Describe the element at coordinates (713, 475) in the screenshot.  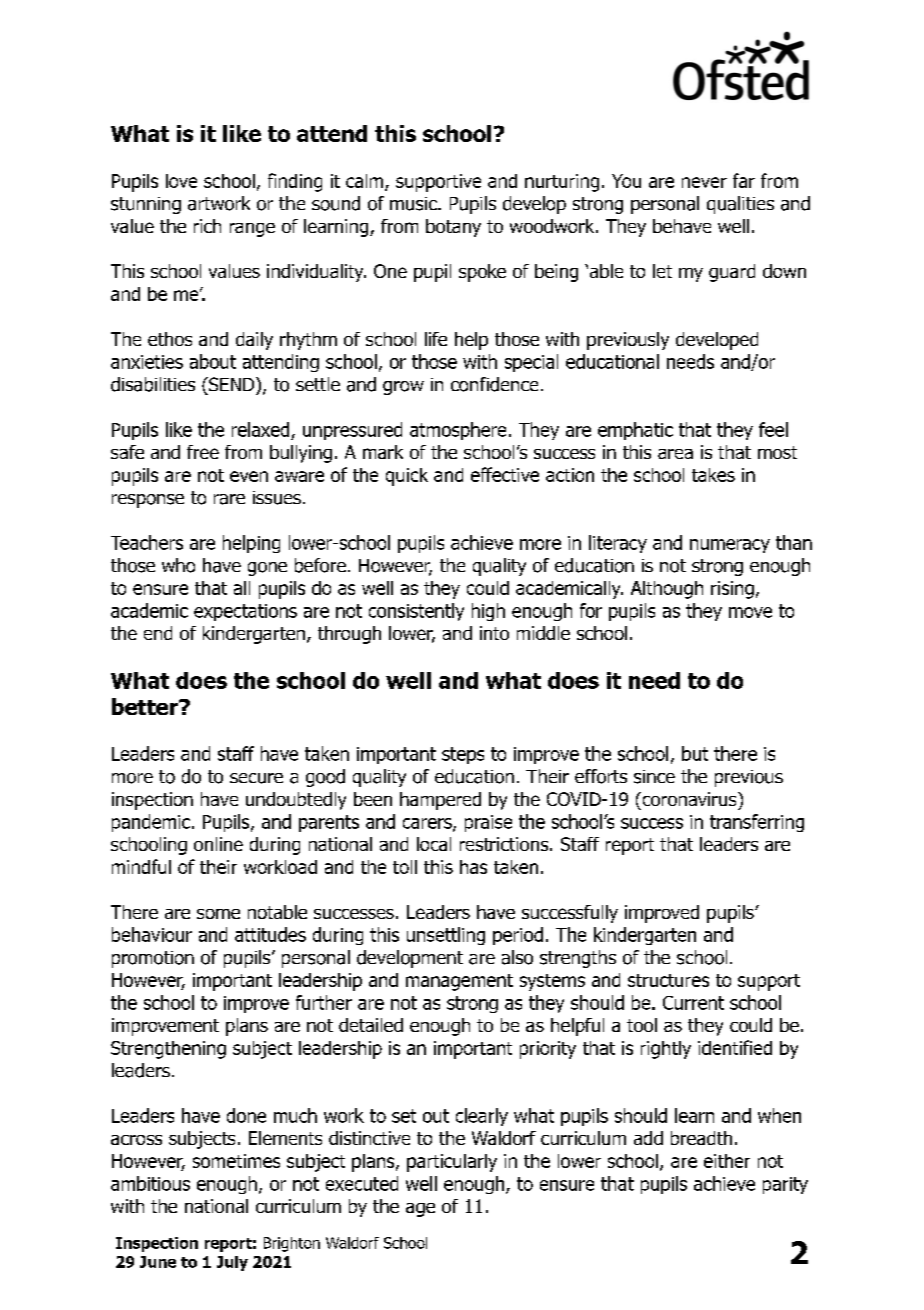
I see `takes` at that location.
